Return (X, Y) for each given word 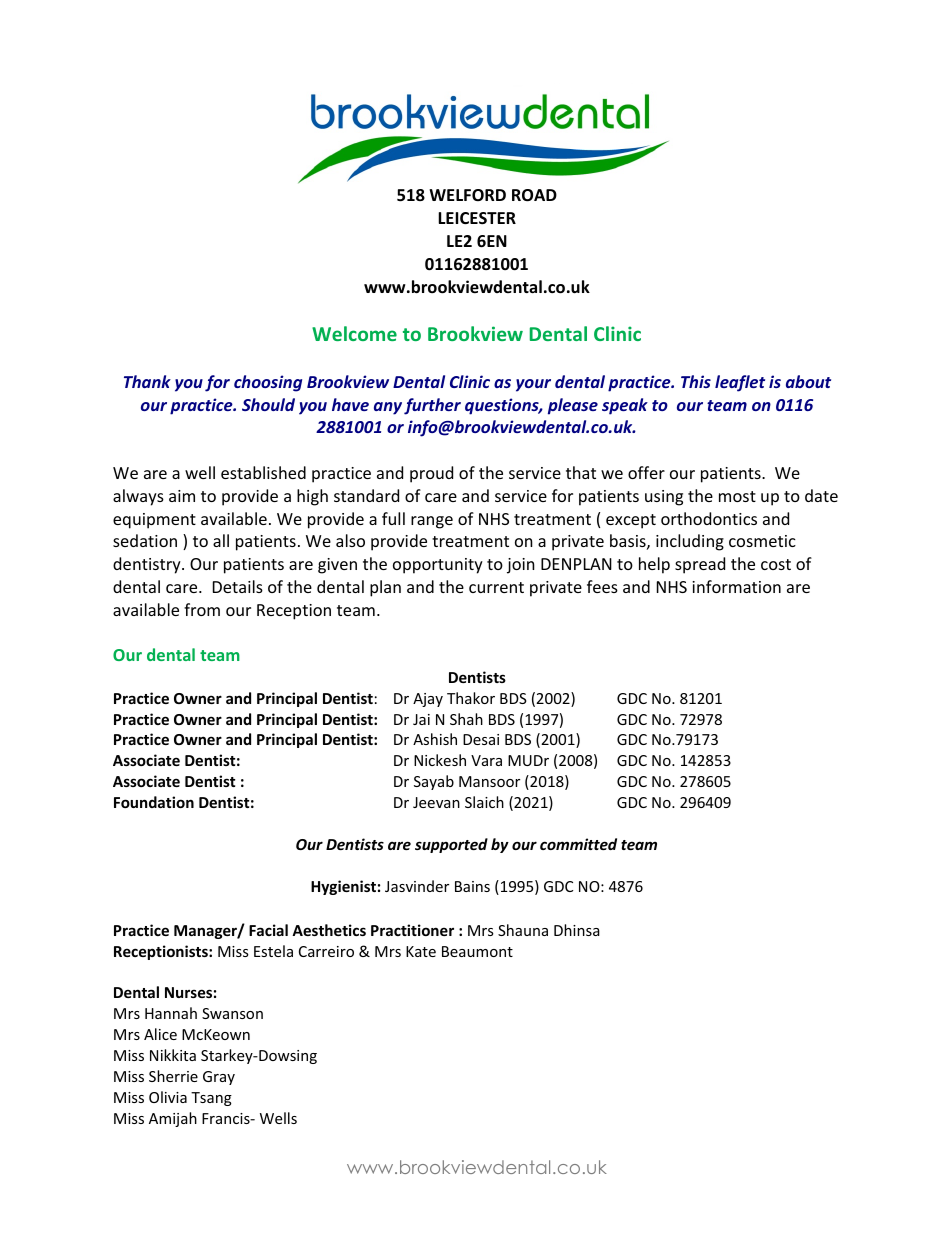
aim (182, 496)
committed (578, 844)
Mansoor (489, 781)
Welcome (354, 333)
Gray (219, 1078)
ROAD (534, 195)
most (737, 496)
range (432, 522)
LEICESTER (477, 218)
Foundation (154, 802)
